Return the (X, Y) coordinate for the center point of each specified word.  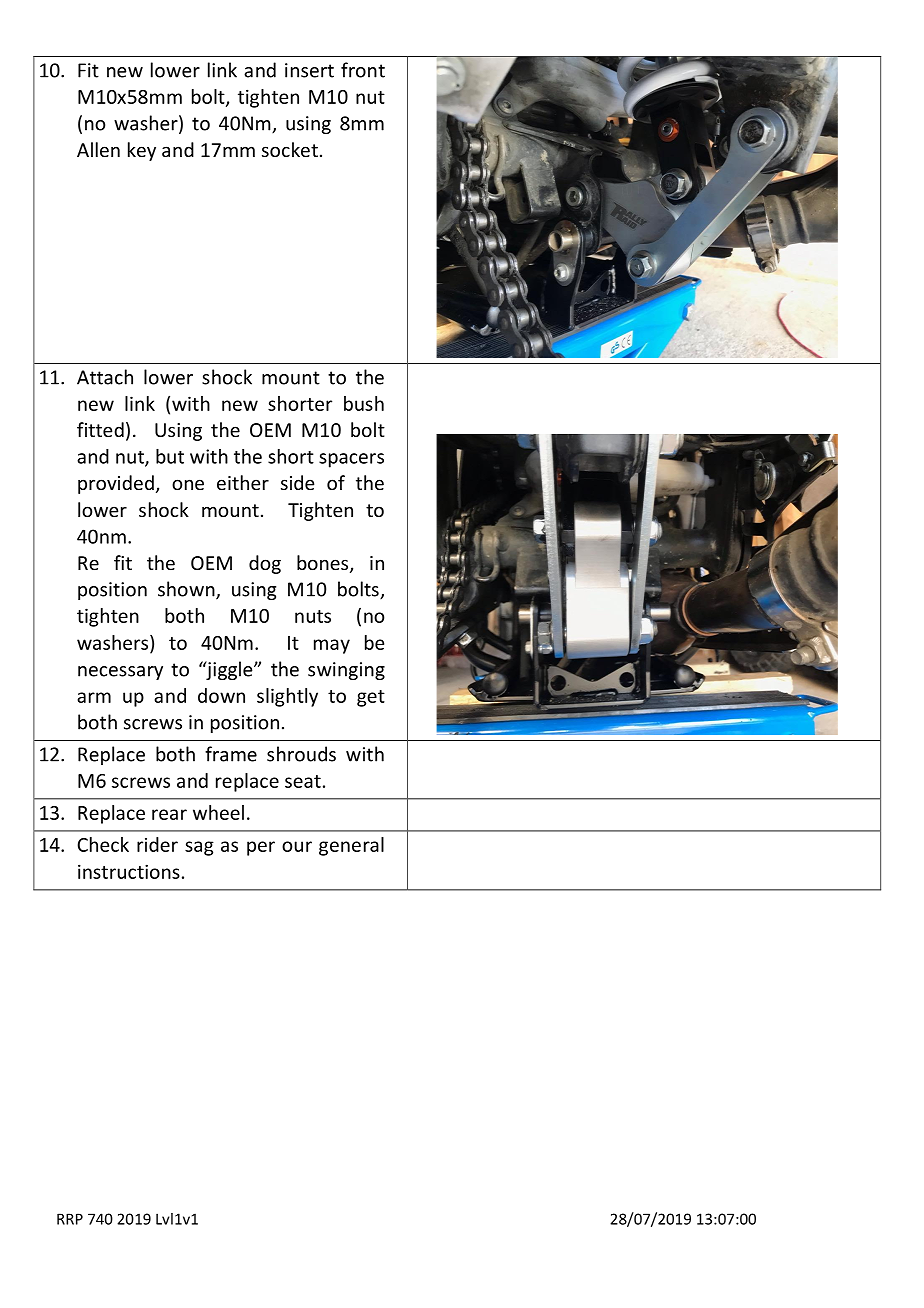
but (170, 456)
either (243, 482)
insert (309, 70)
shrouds (301, 754)
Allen (98, 149)
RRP (70, 1219)
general (351, 846)
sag (199, 848)
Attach (105, 377)
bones (324, 564)
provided (116, 484)
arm (94, 697)
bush (364, 403)
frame (231, 754)
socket (290, 149)
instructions (129, 871)
